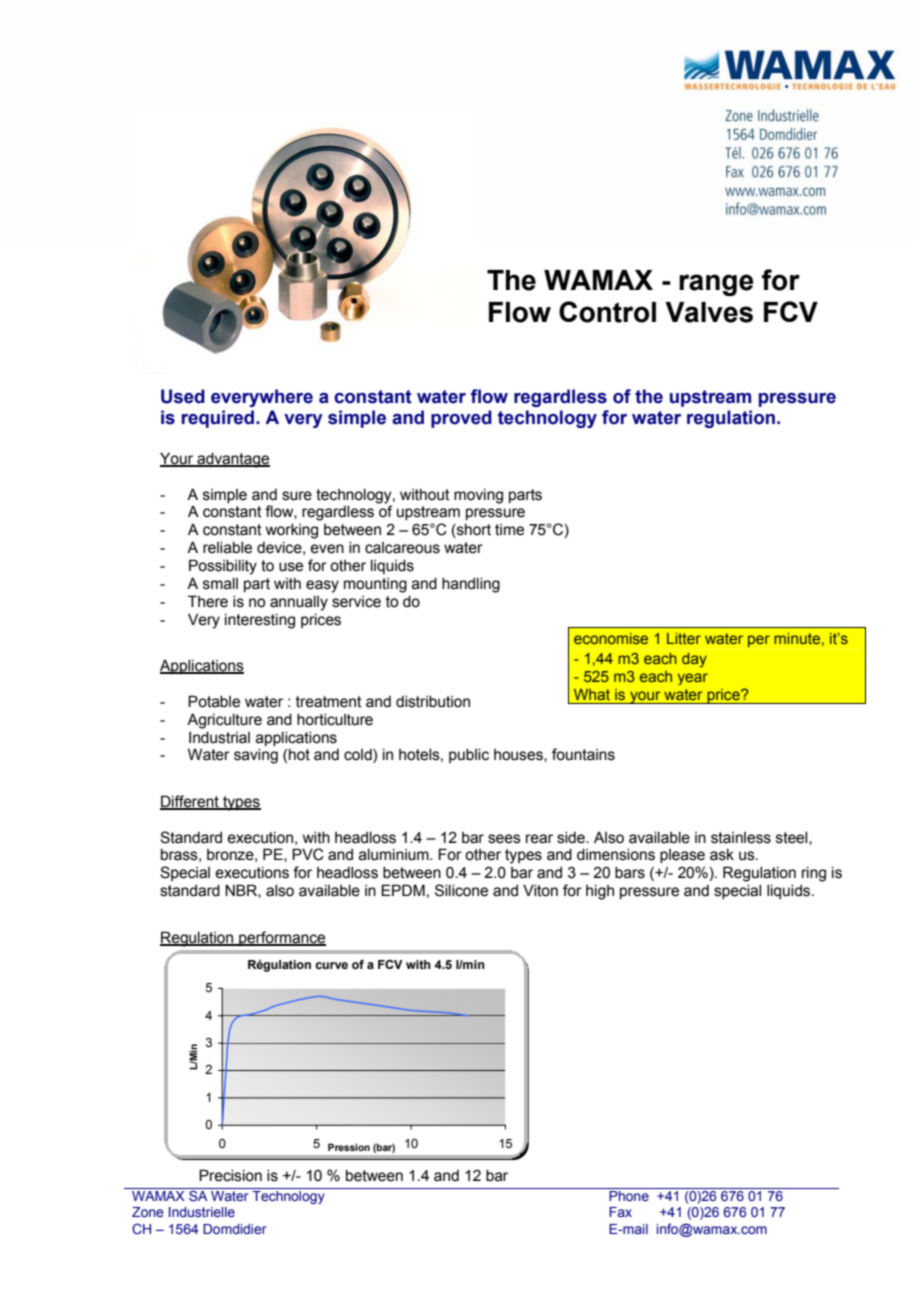  What do you see at coordinates (607, 312) in the document?
I see `Control` at bounding box center [607, 312].
